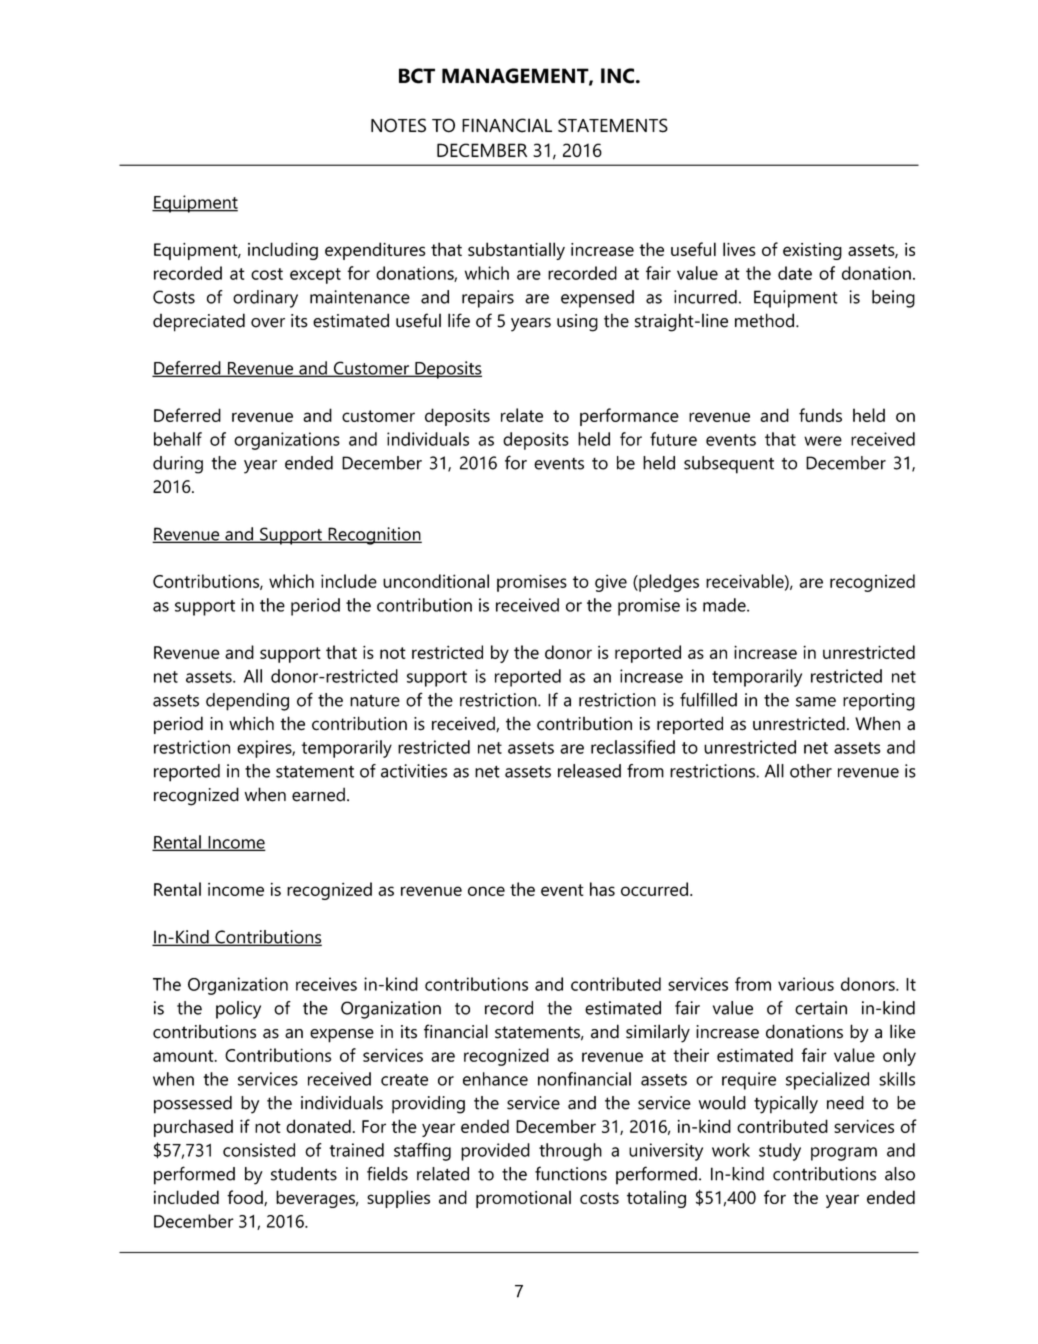 The width and height of the screenshot is (1038, 1344). What do you see at coordinates (268, 323) in the screenshot?
I see `over` at bounding box center [268, 323].
